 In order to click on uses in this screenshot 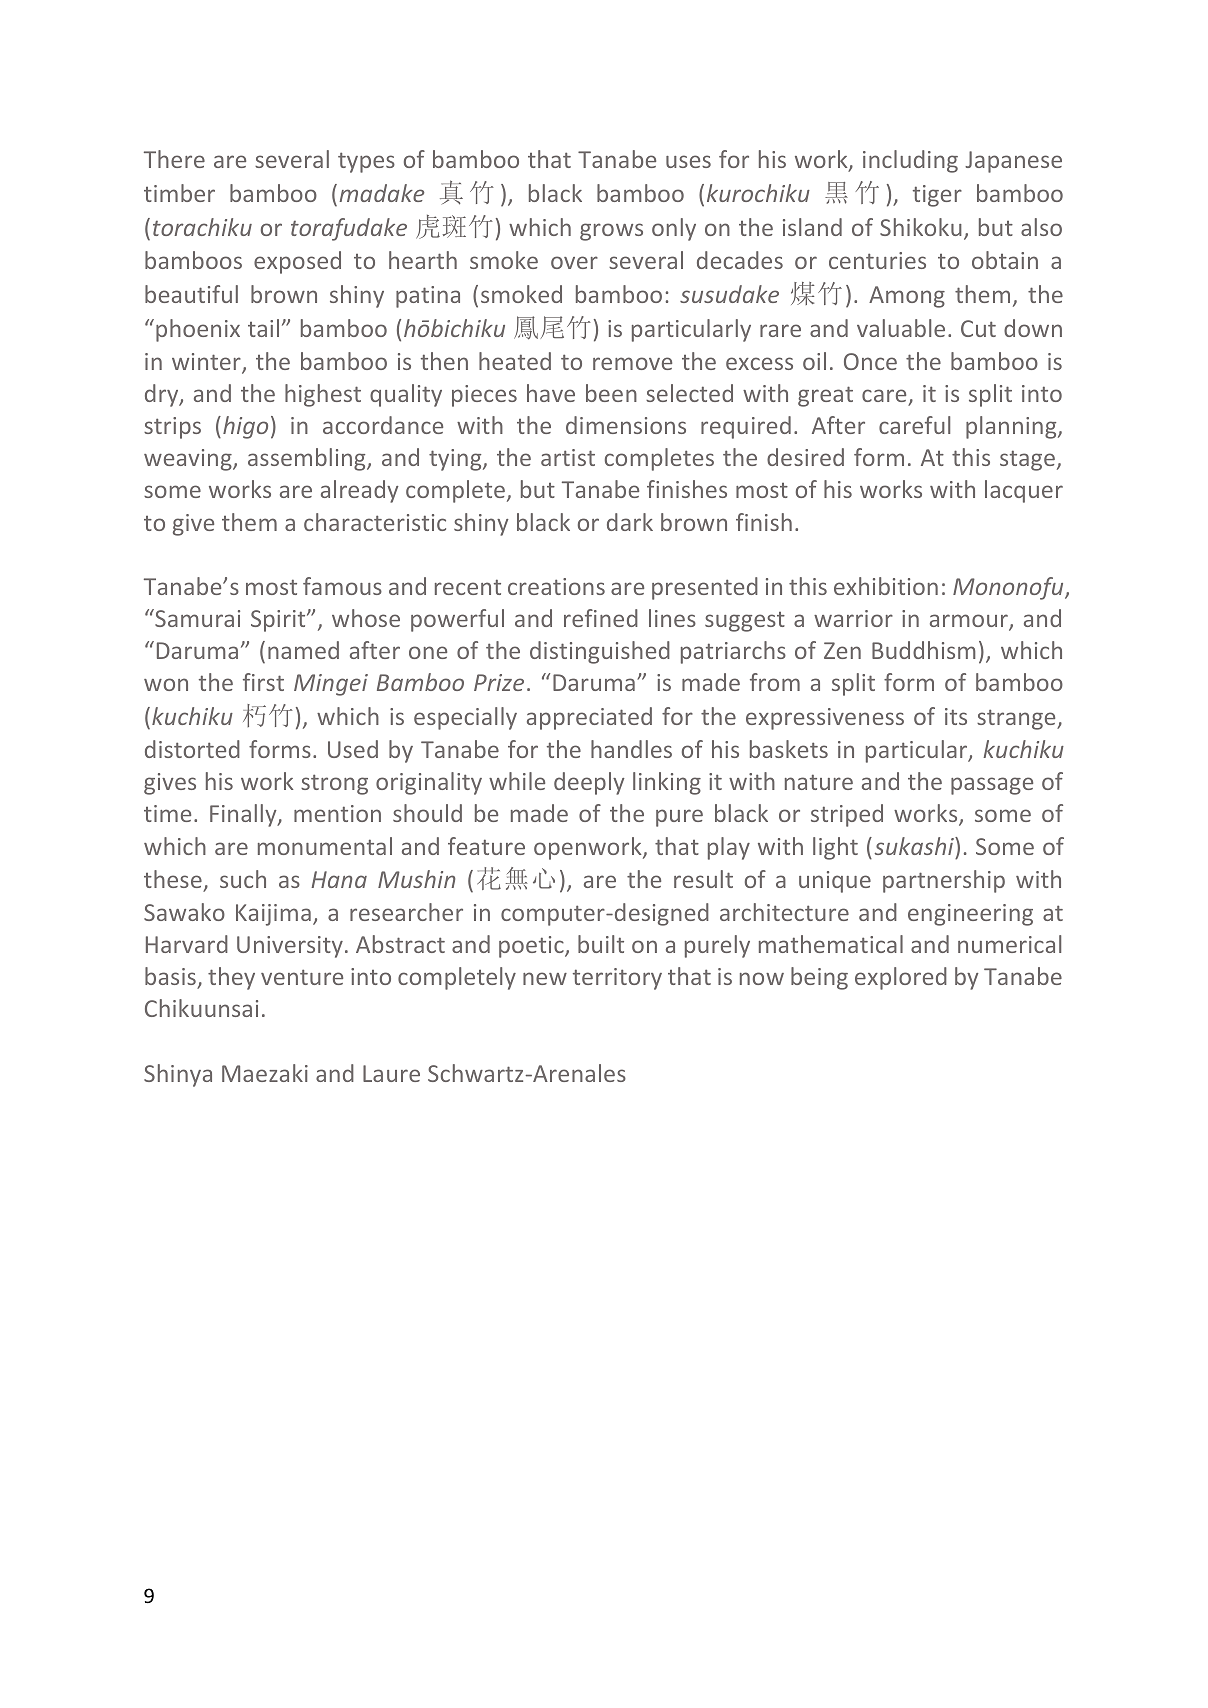, I will do `click(688, 161)`.
